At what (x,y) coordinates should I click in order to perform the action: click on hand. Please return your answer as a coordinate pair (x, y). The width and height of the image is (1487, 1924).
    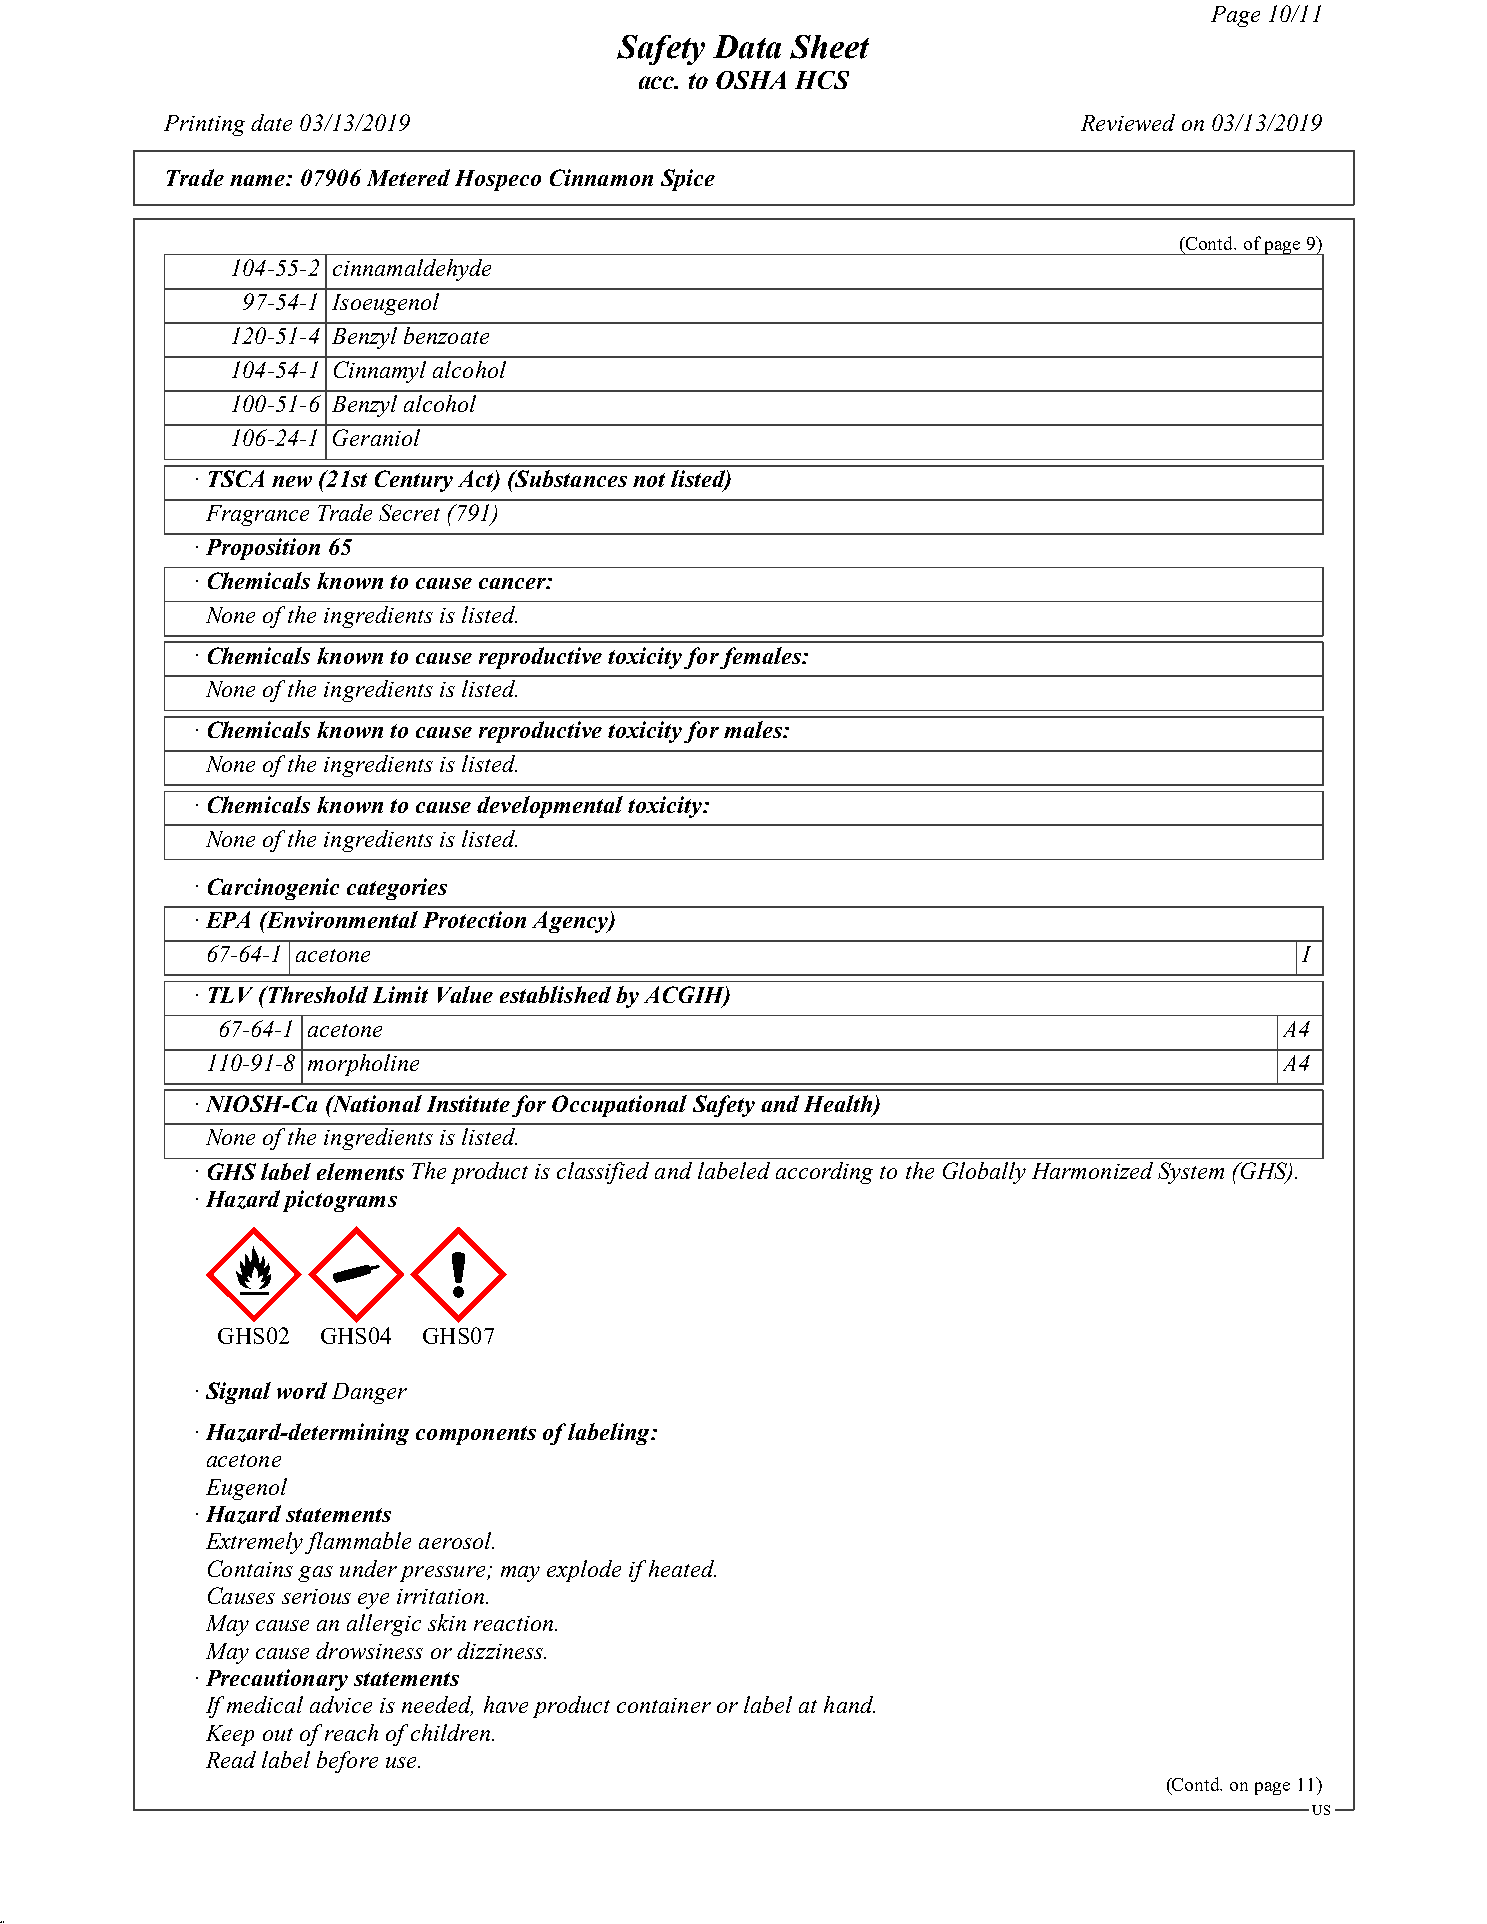
    Looking at the image, I should click on (849, 1704).
